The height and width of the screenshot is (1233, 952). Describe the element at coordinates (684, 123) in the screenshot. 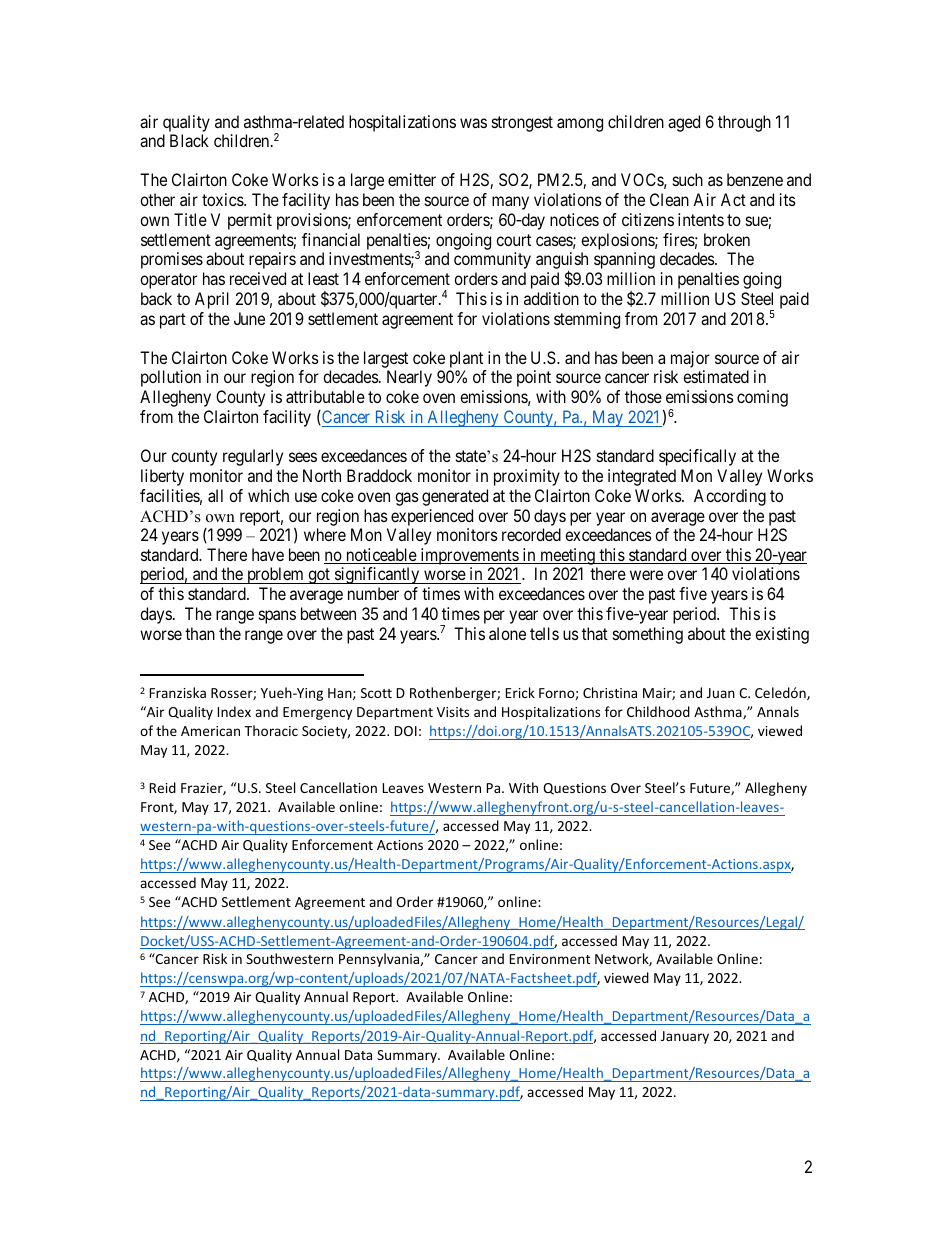

I see `aged` at that location.
